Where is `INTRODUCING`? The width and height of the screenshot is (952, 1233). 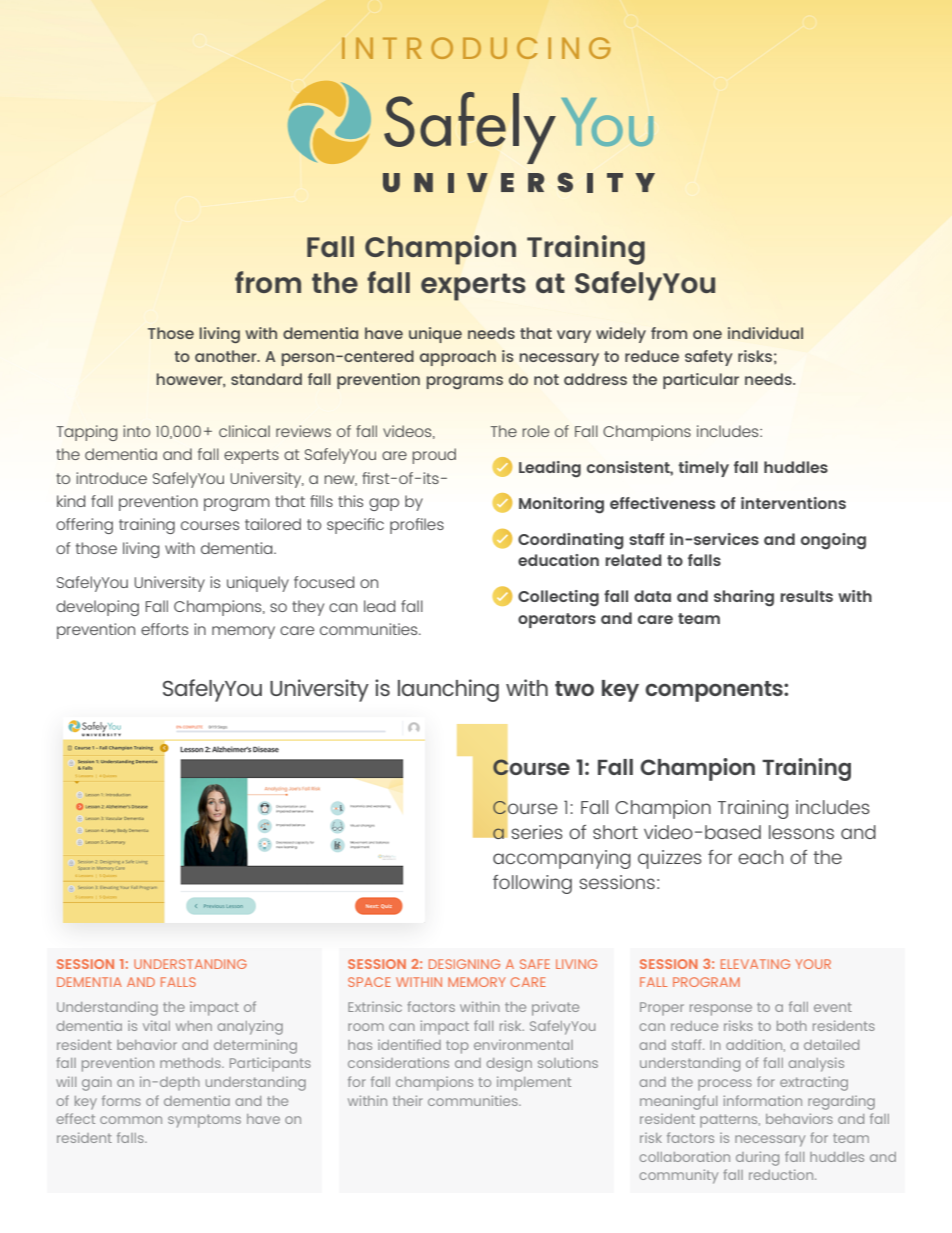
INTRODUCING is located at coordinates (476, 48).
